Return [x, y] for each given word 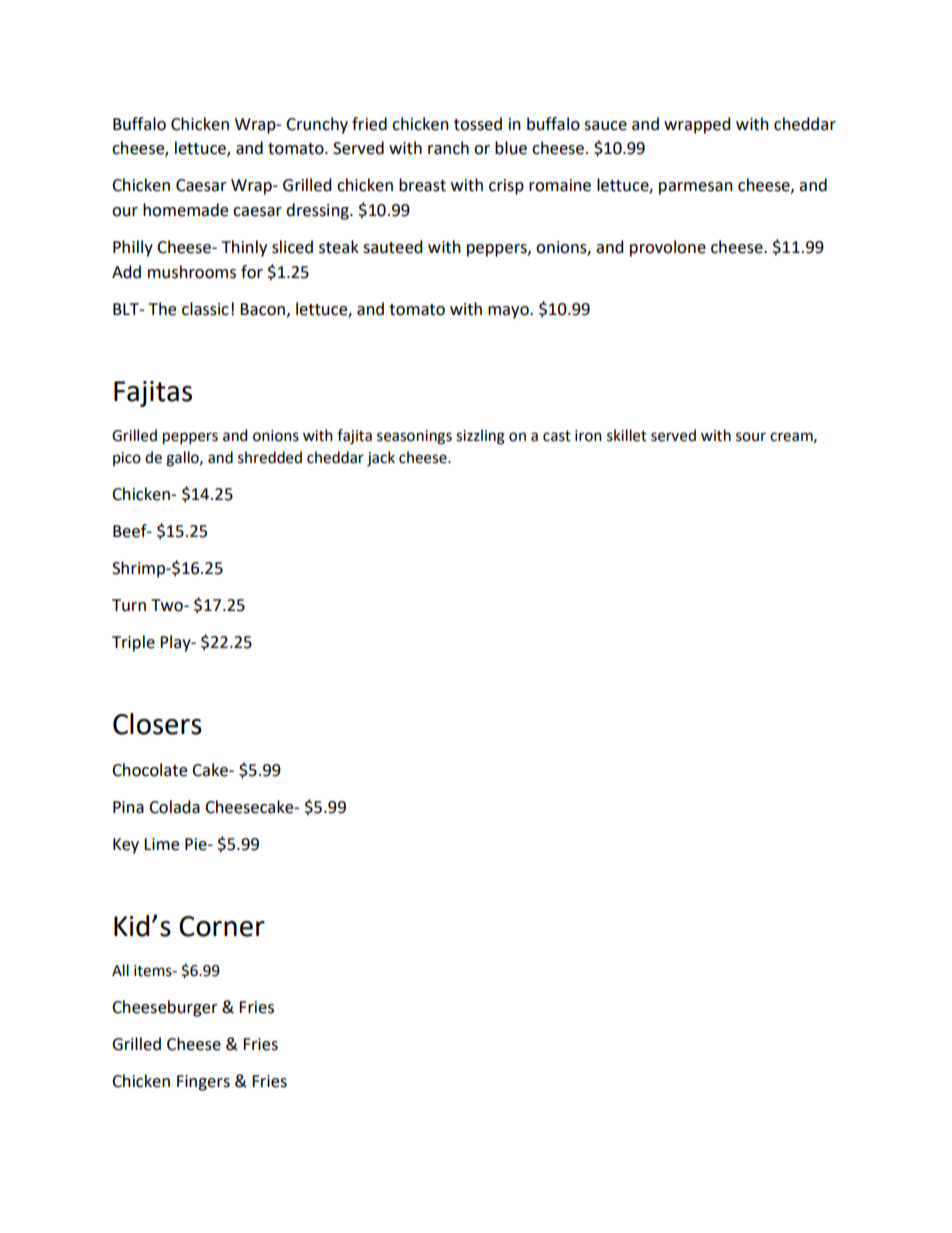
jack [381, 459]
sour [751, 437]
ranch [448, 148]
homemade [185, 210]
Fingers [203, 1083]
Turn [129, 605]
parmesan [696, 188]
